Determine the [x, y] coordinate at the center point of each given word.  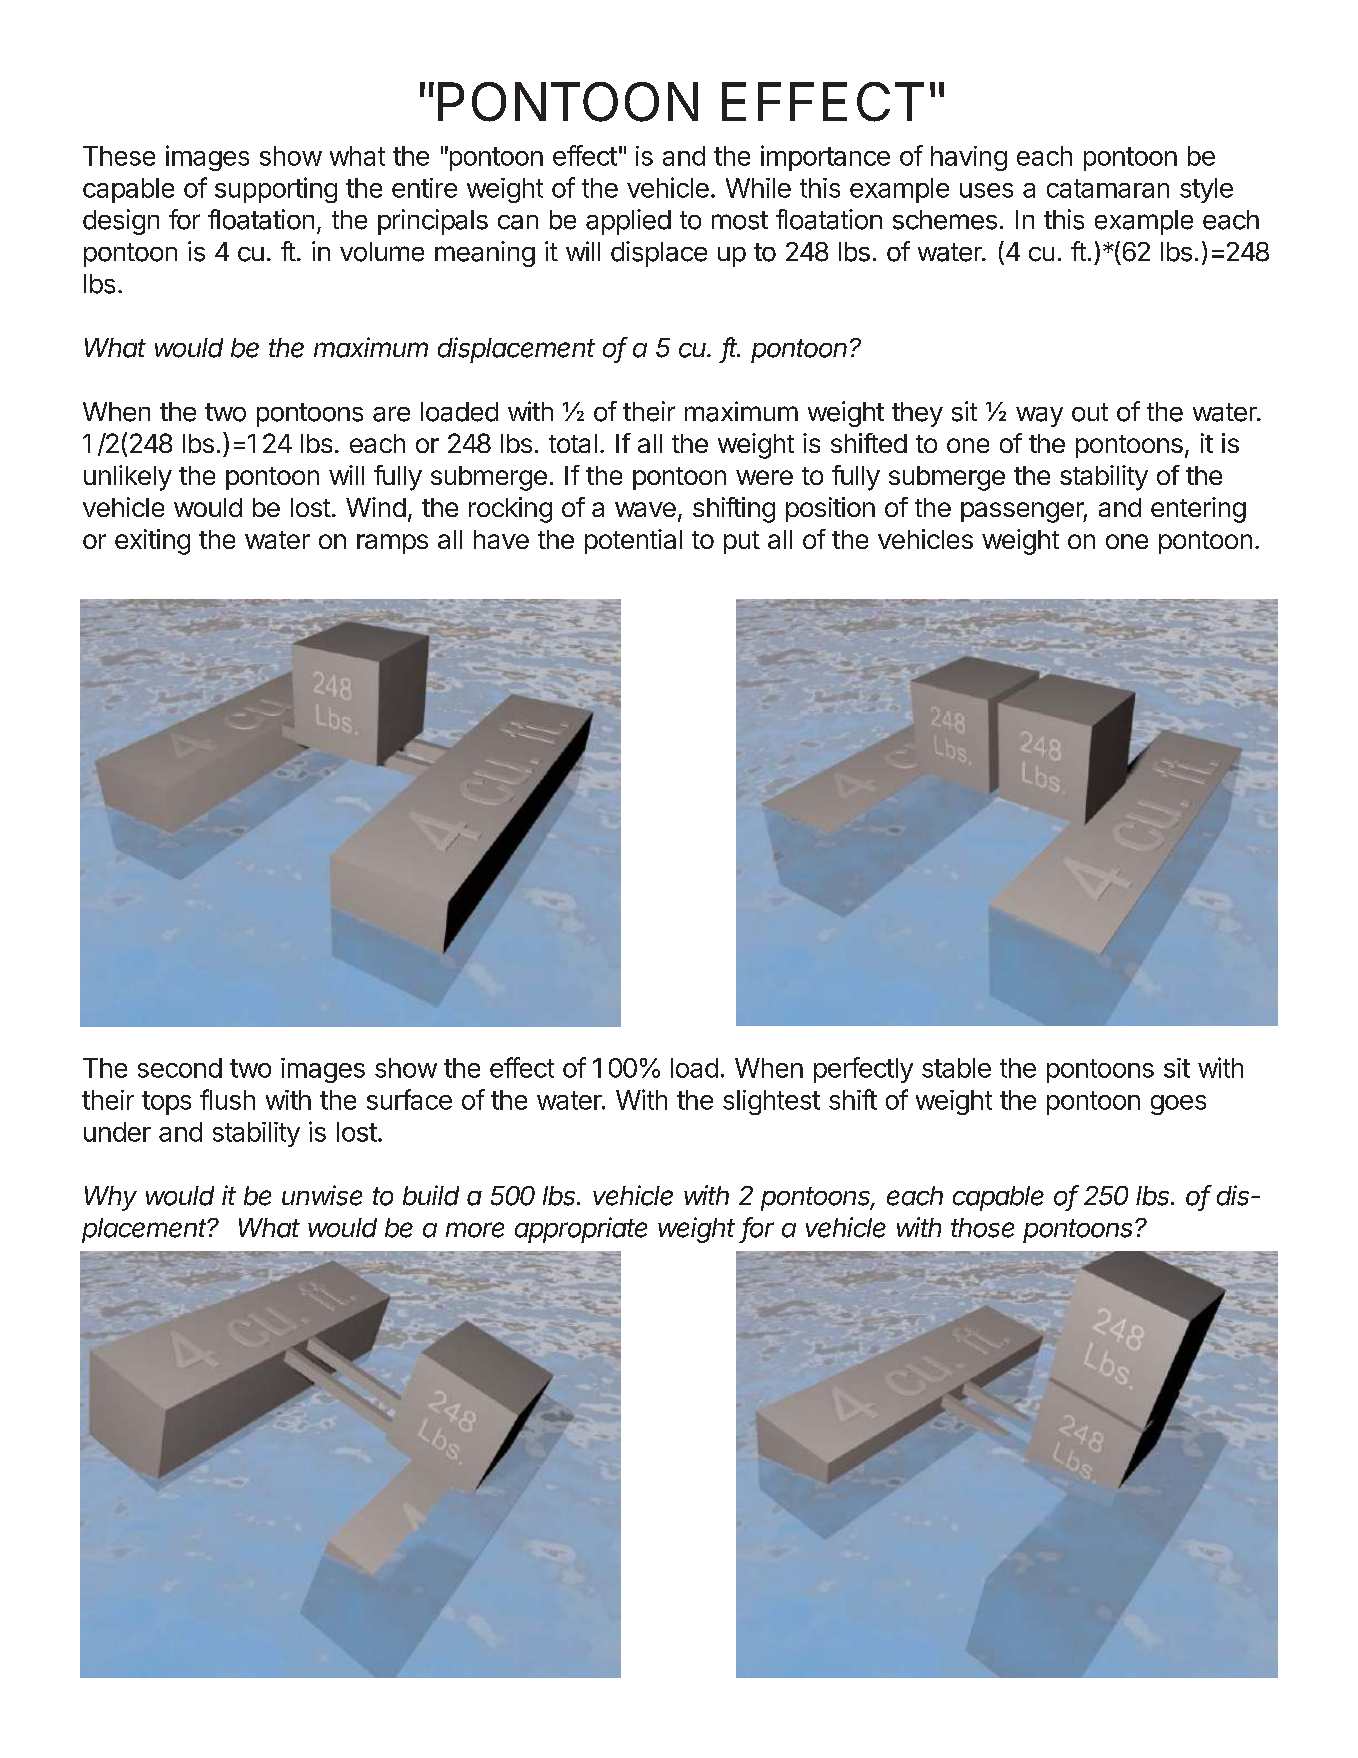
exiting [152, 542]
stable [956, 1068]
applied [628, 222]
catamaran [1108, 188]
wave [645, 509]
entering [1198, 510]
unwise [322, 1195]
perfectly [863, 1070]
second [180, 1068]
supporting [276, 190]
